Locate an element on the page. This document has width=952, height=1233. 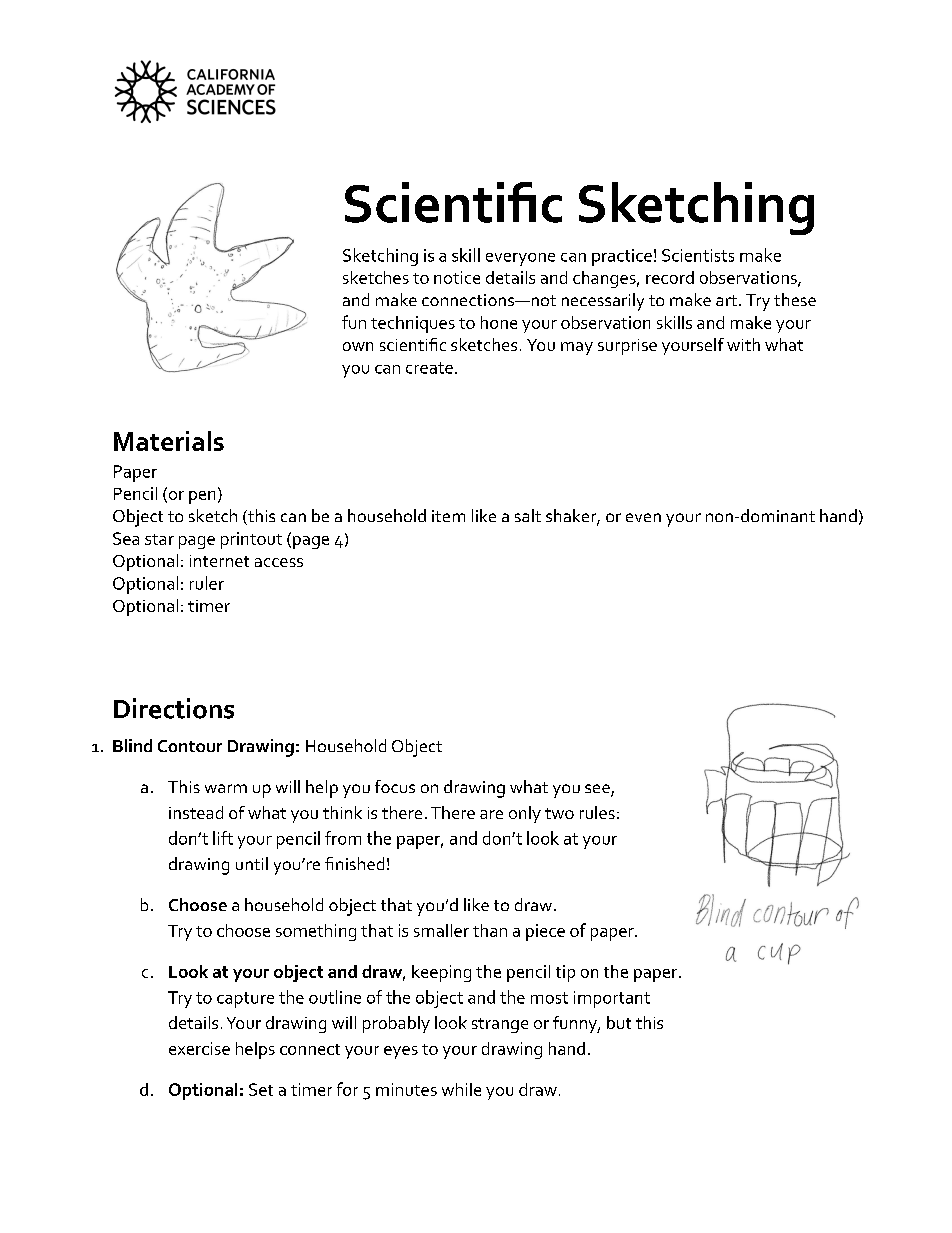
Directions is located at coordinates (174, 708).
